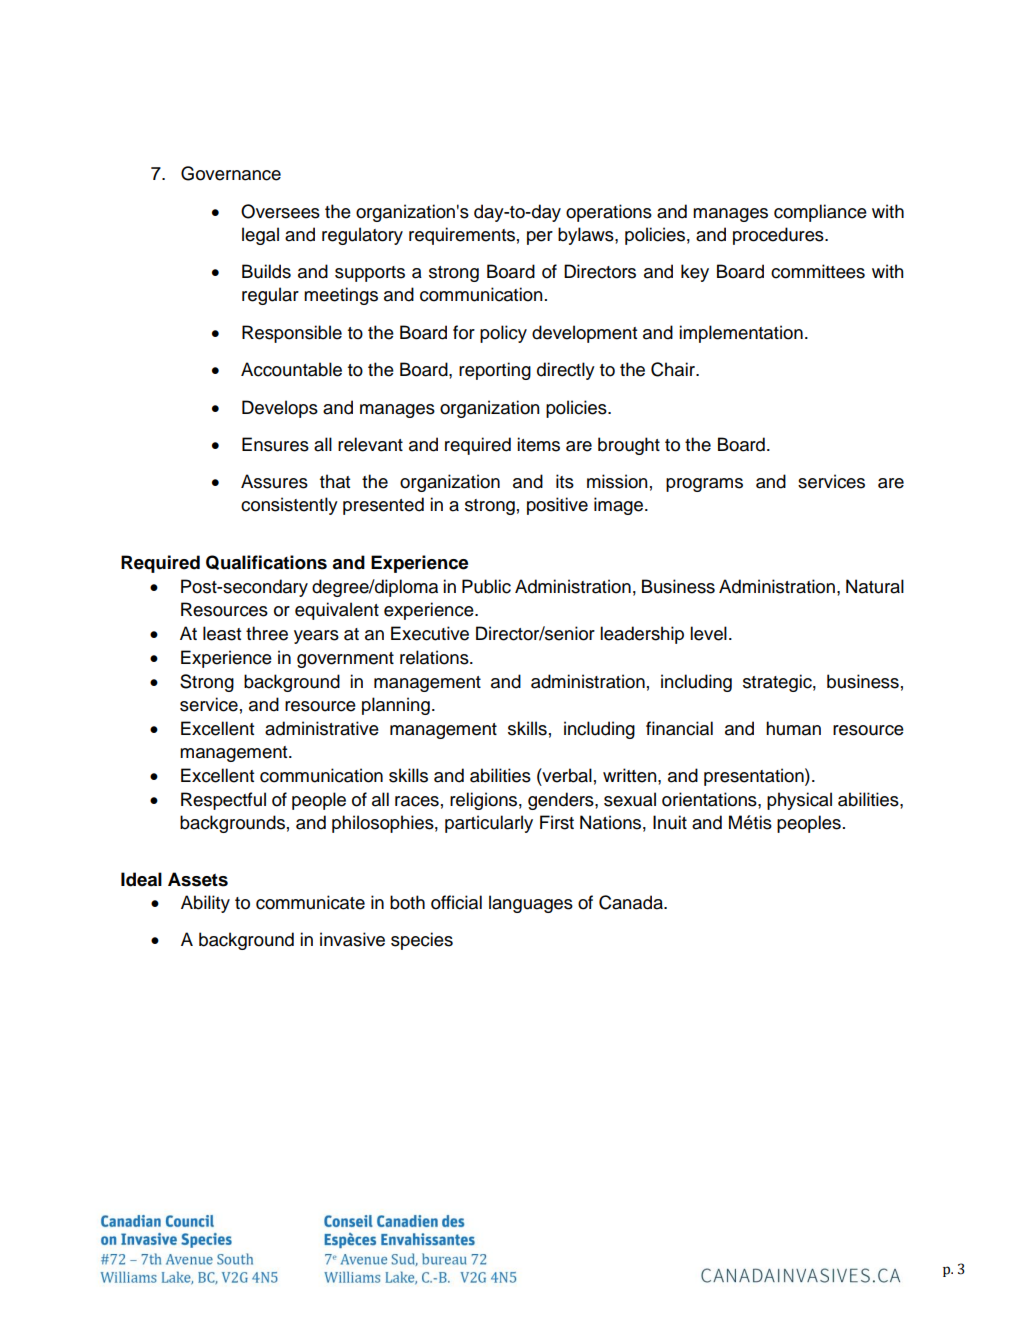 The width and height of the image is (1025, 1326). Describe the element at coordinates (486, 586) in the image. I see `Public` at that location.
